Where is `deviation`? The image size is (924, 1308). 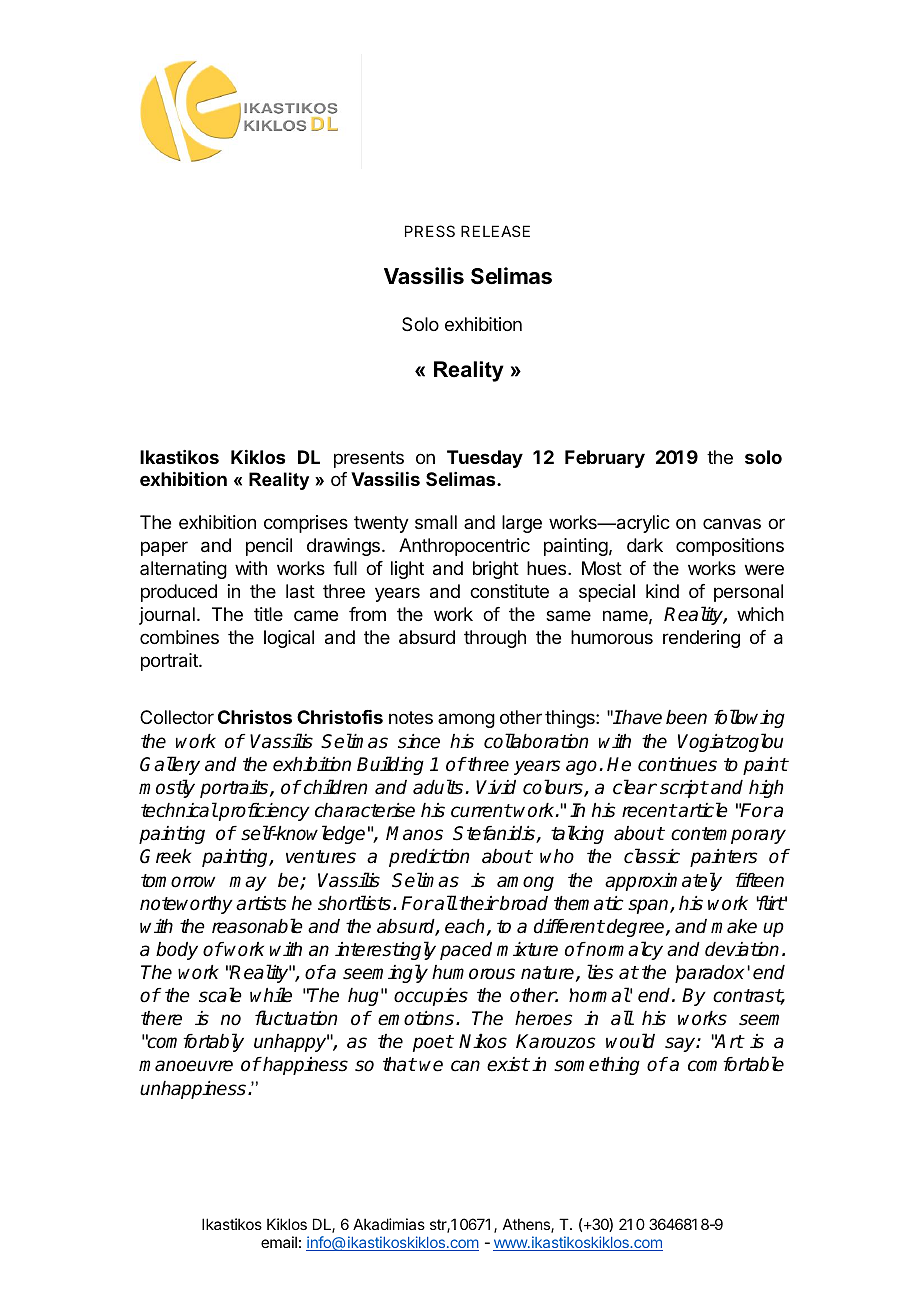
deviation is located at coordinates (742, 949).
